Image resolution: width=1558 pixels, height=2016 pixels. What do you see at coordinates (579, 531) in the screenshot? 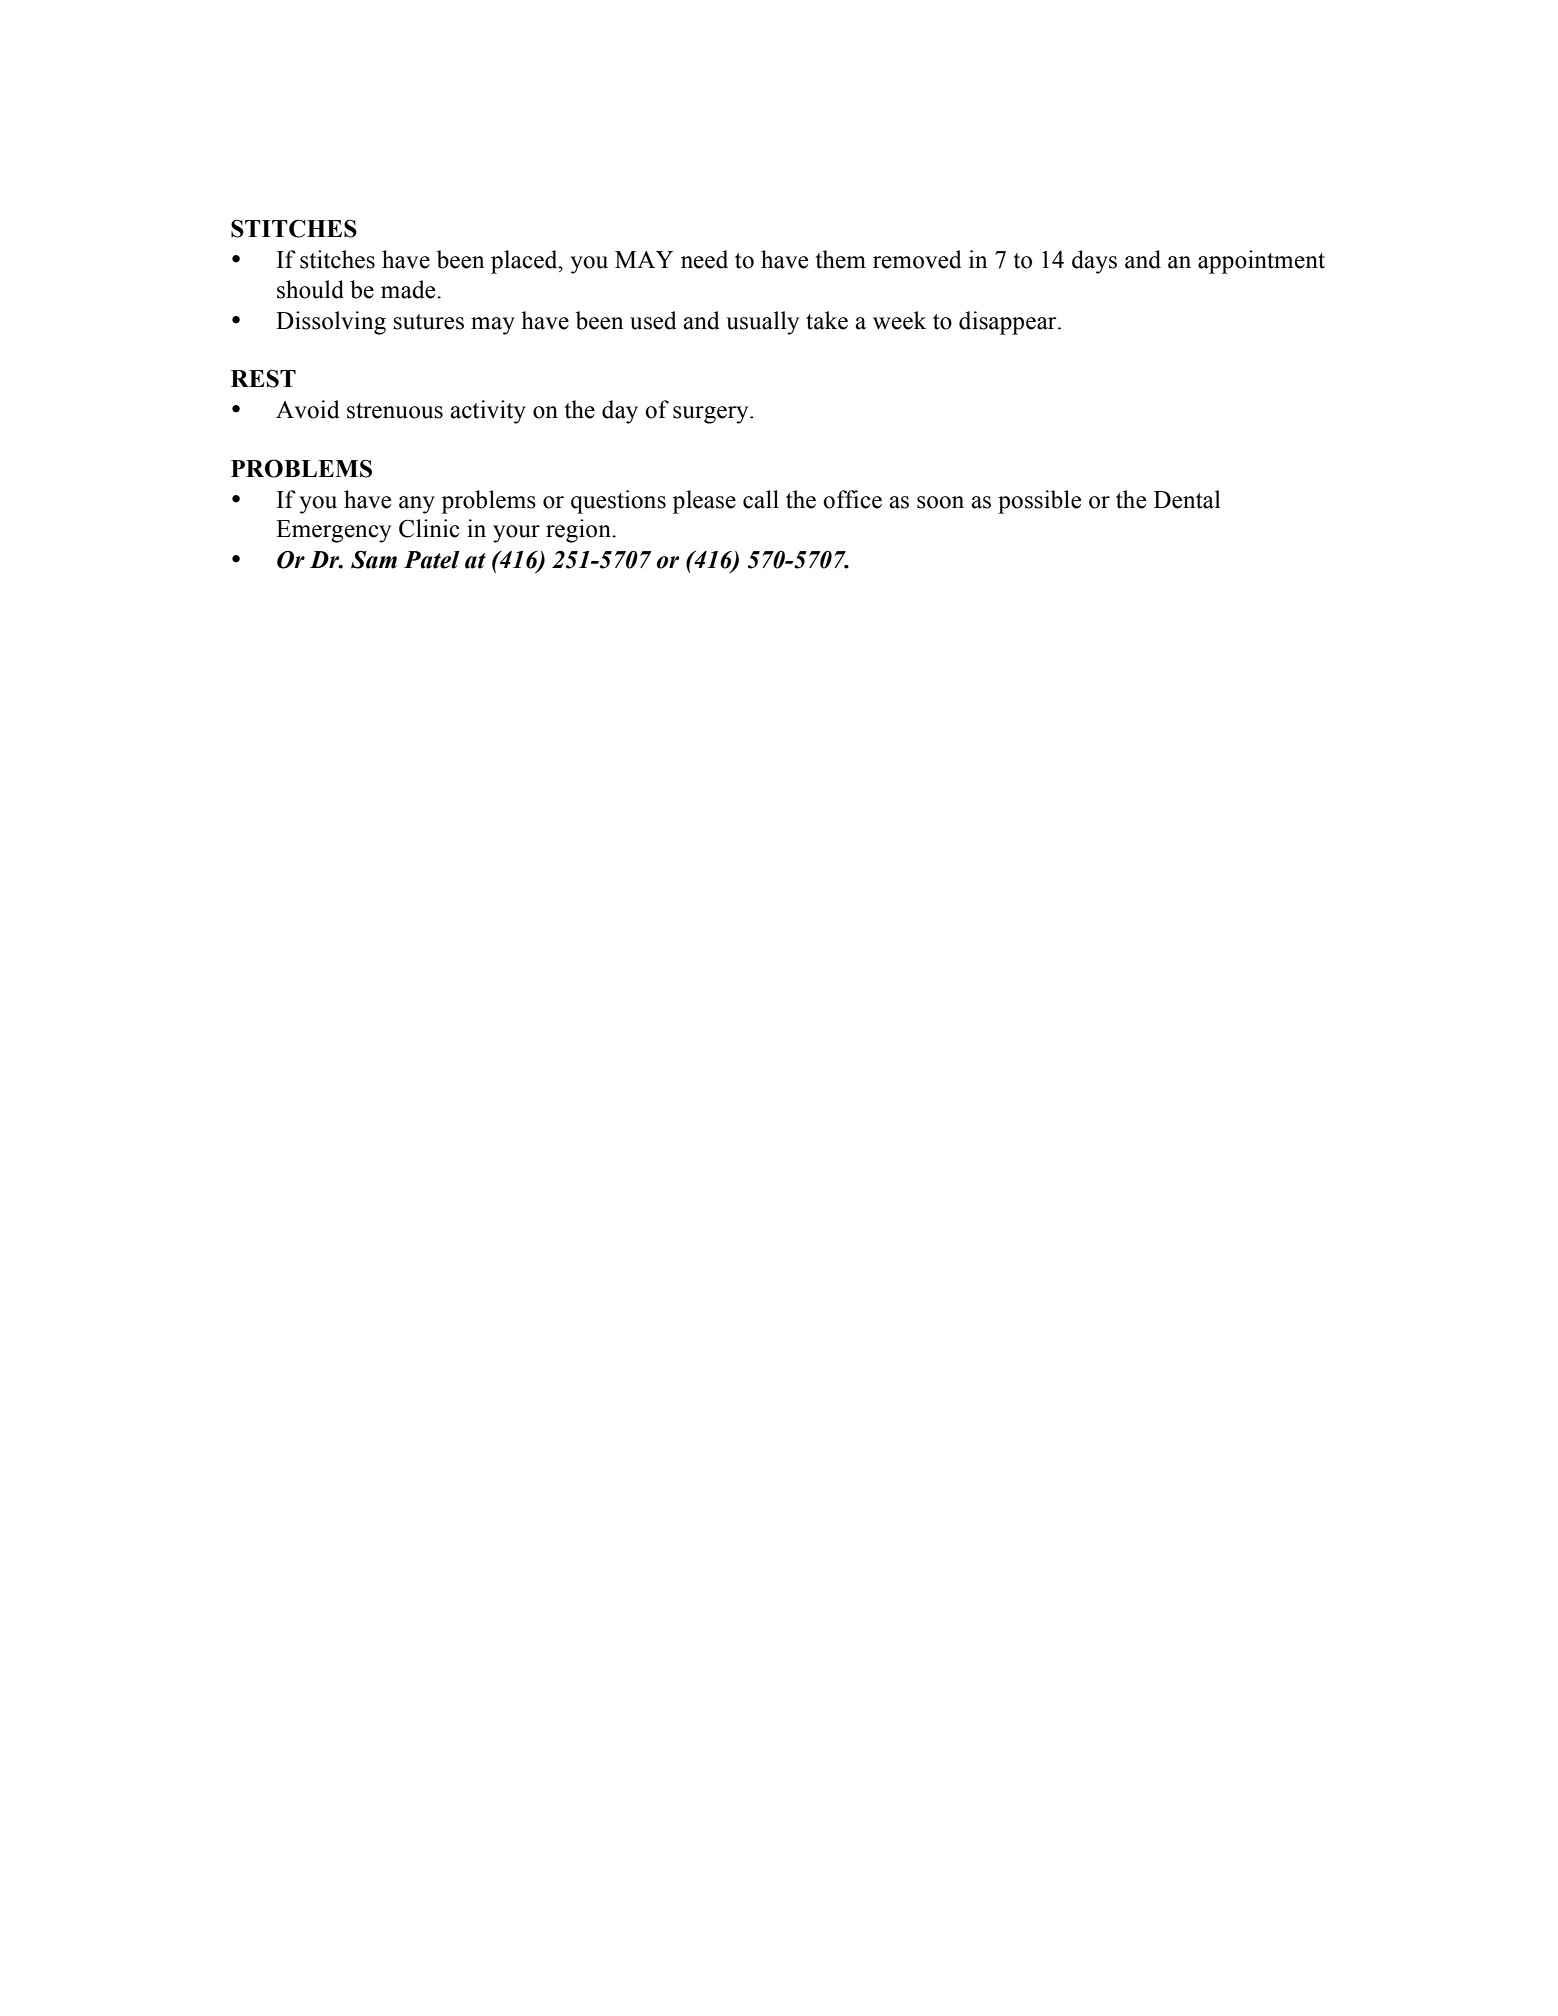
I see `region` at bounding box center [579, 531].
